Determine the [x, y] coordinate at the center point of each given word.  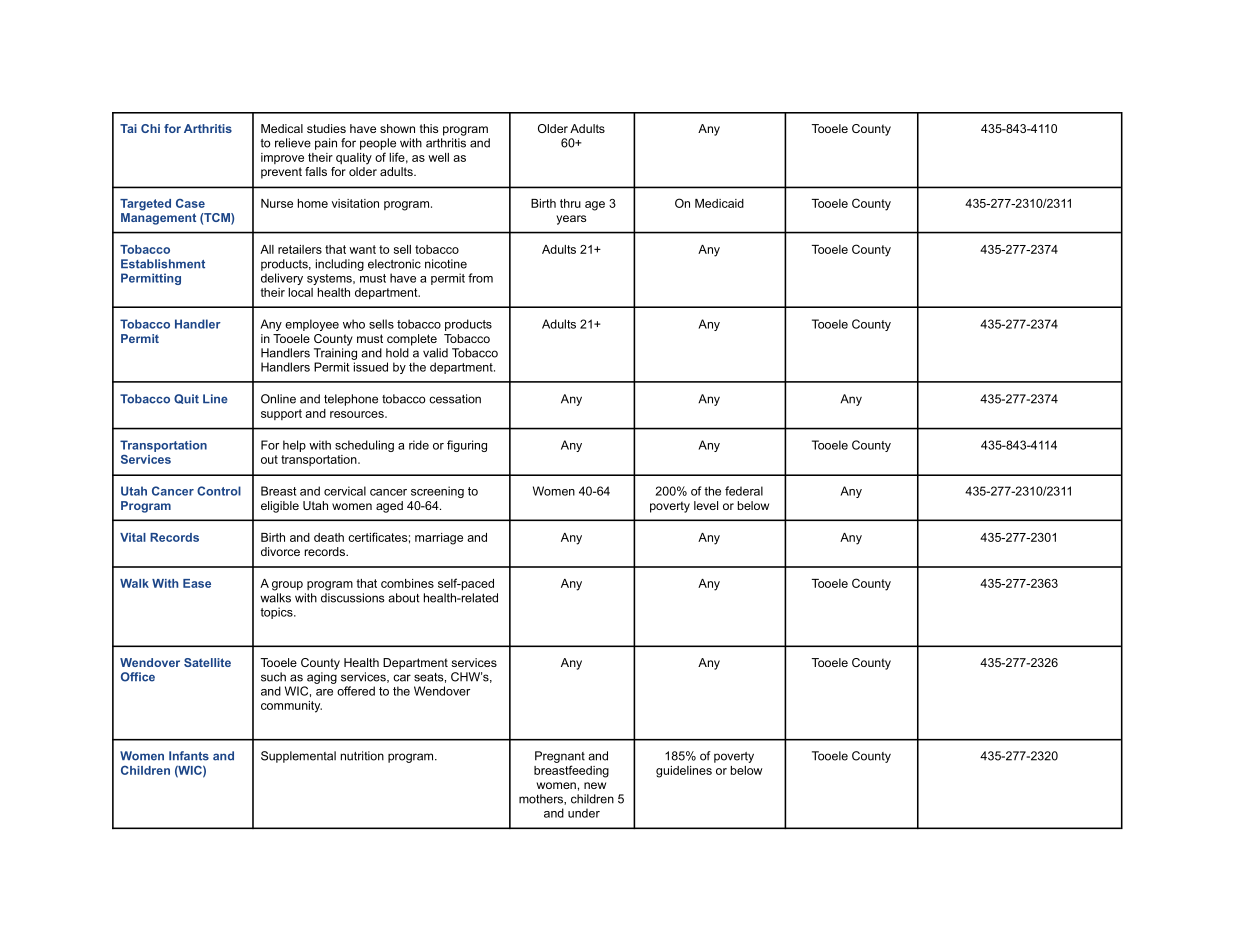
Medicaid [719, 203]
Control [219, 491]
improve [282, 158]
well [438, 157]
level [706, 505]
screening [437, 492]
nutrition [362, 756]
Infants [189, 756]
